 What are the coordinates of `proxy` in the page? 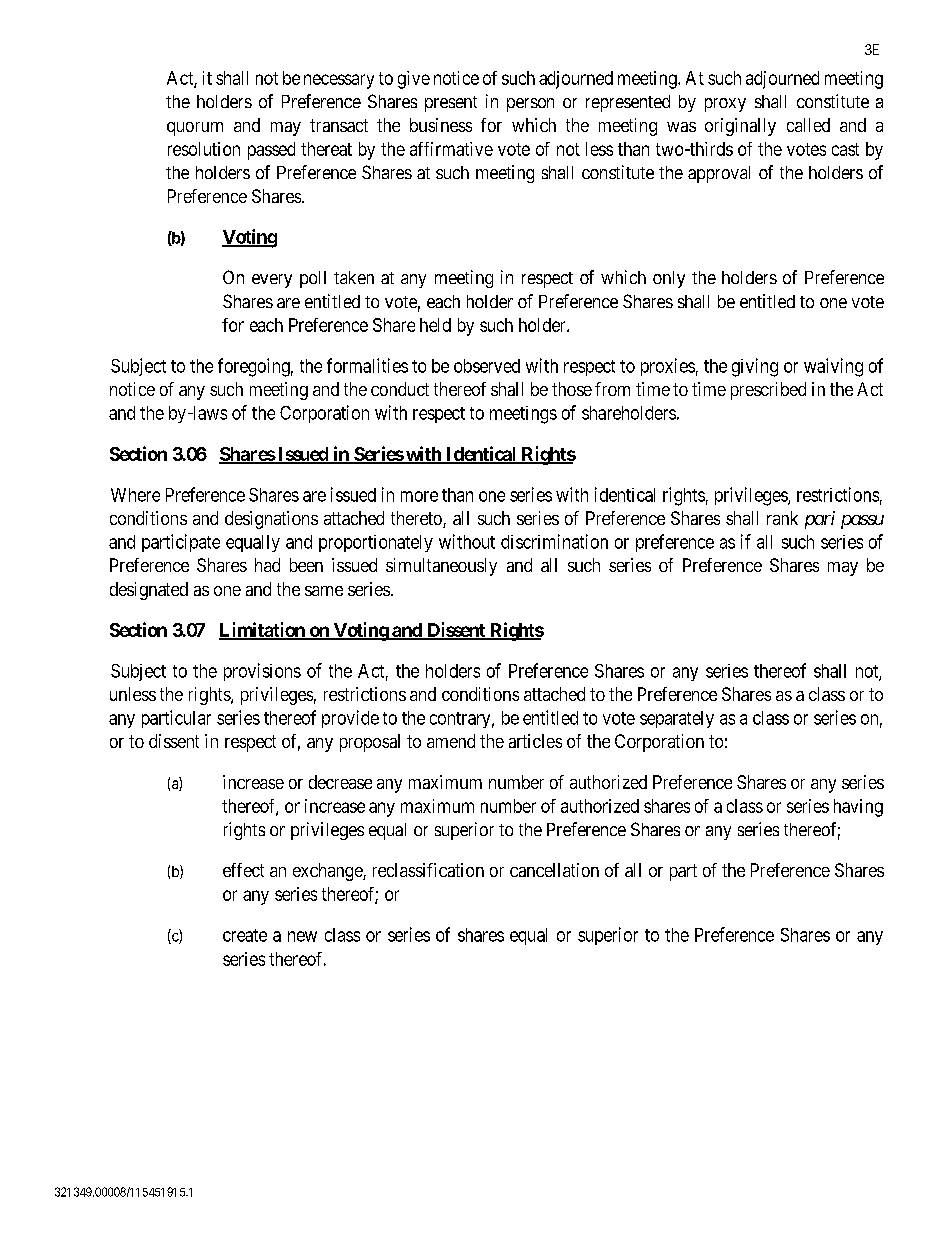 It's located at (725, 105).
